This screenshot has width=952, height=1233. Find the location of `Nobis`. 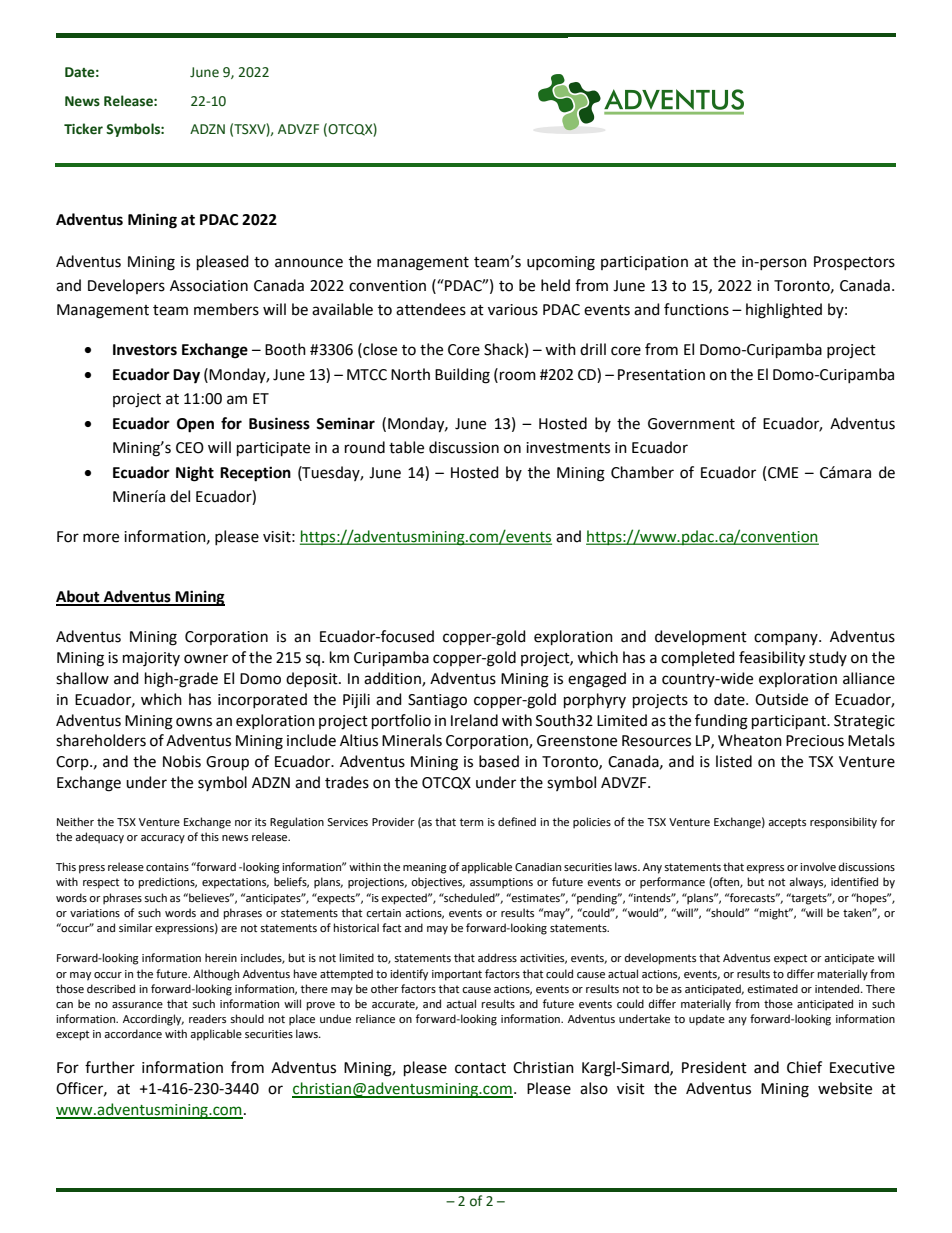

Nobis is located at coordinates (182, 761).
